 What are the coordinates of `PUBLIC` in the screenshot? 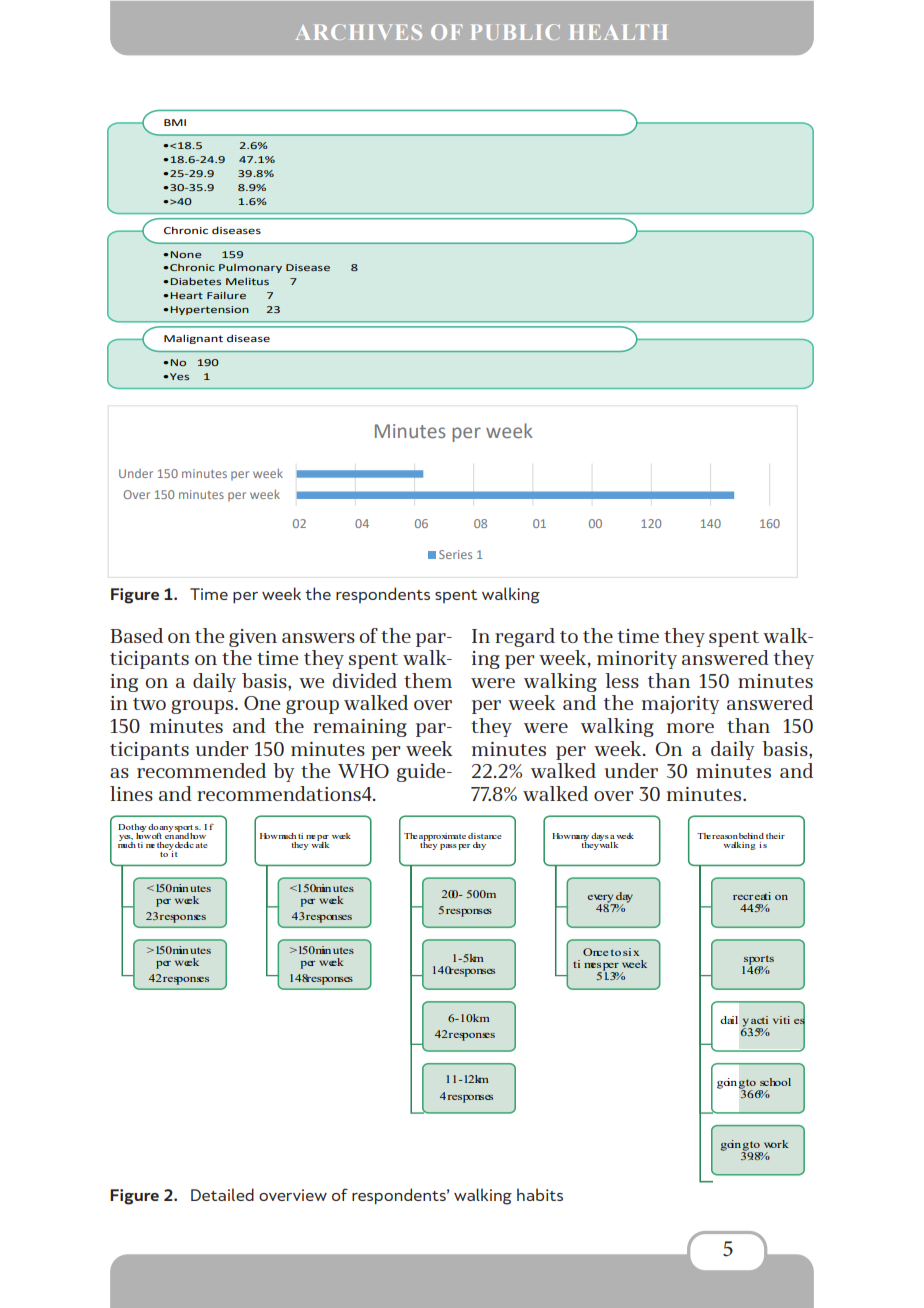 It's located at (515, 32).
